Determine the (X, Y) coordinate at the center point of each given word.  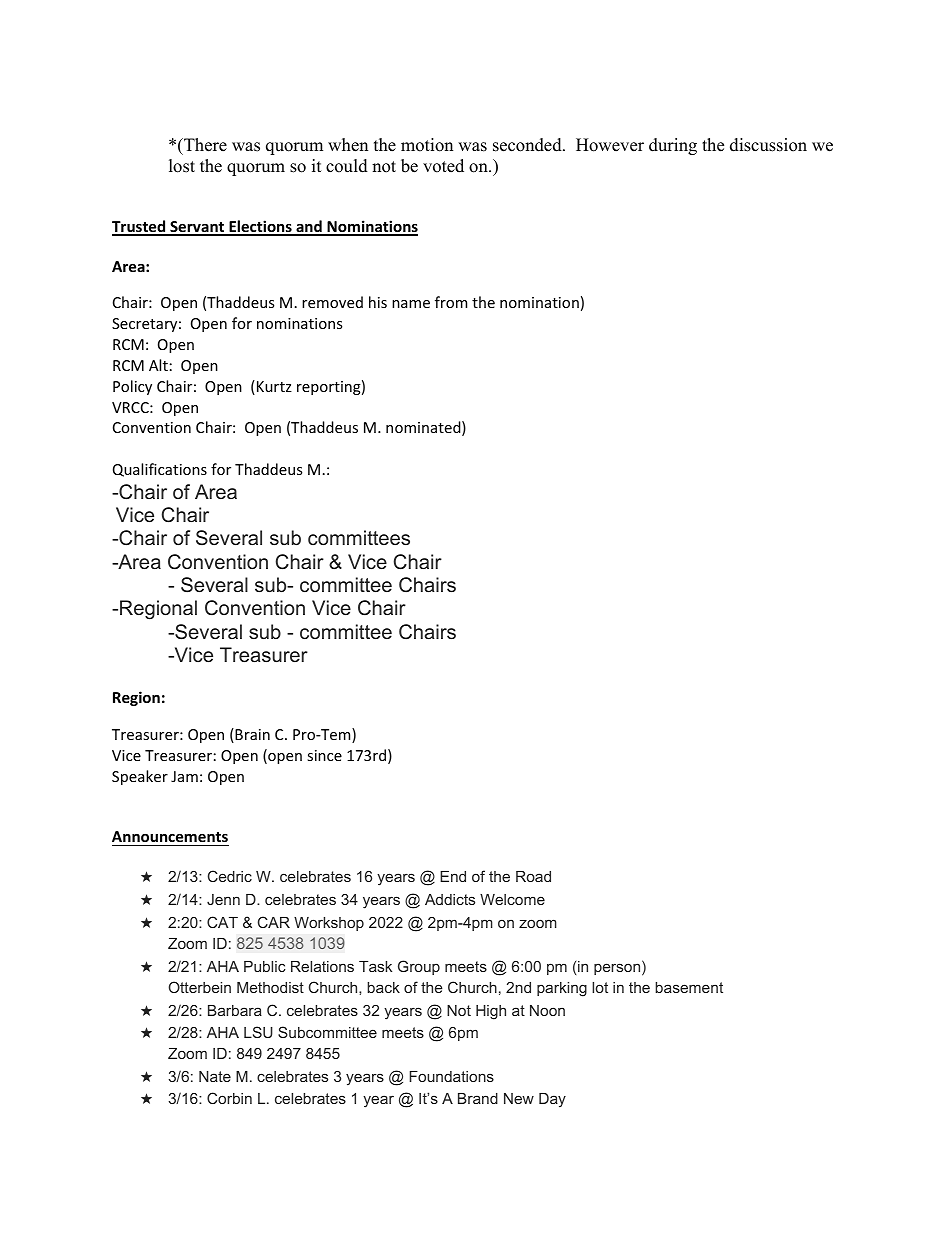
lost (182, 166)
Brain (251, 735)
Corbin (229, 1098)
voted (443, 166)
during (673, 146)
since (324, 755)
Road (533, 876)
